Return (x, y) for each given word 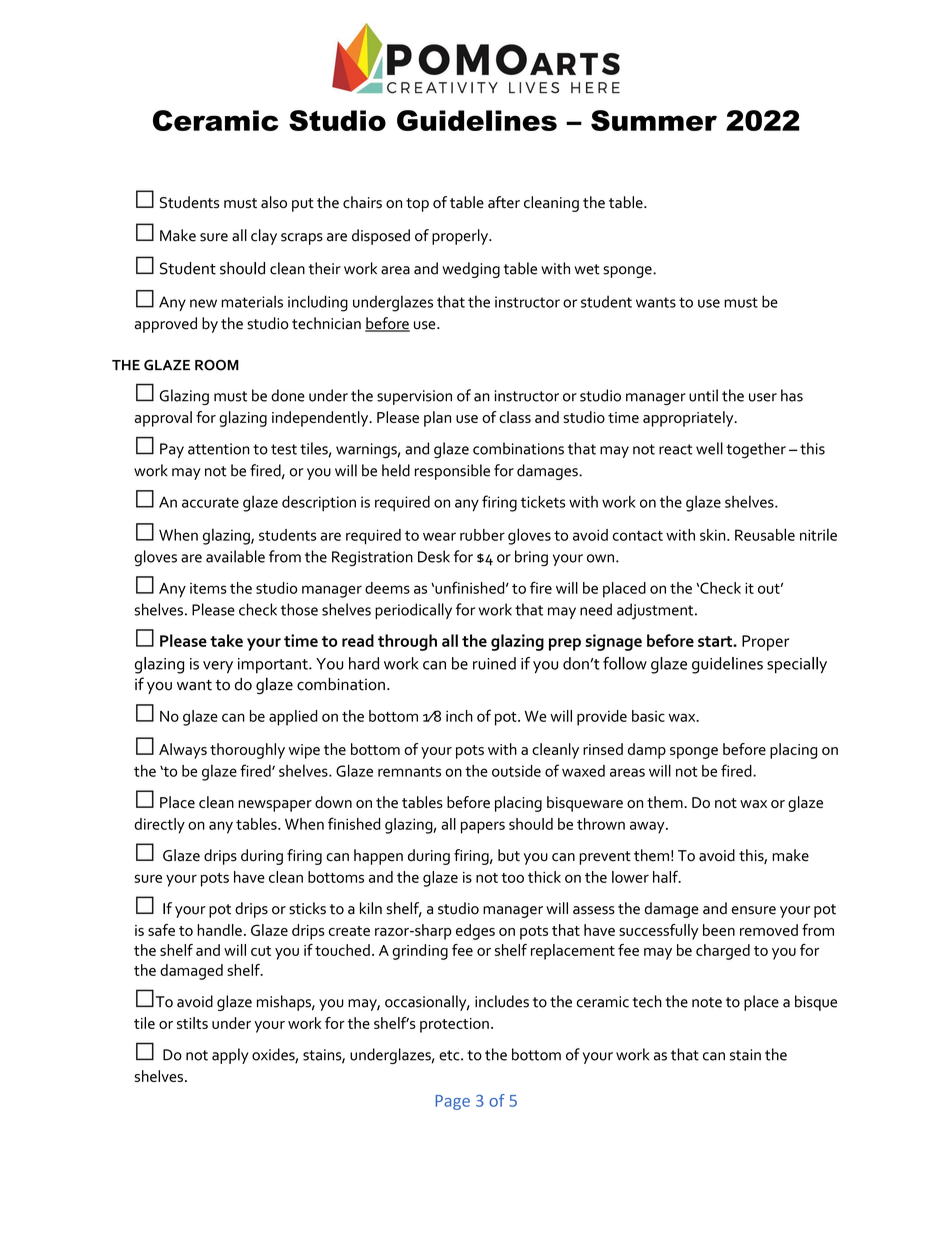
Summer (654, 120)
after (504, 202)
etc (450, 1055)
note (707, 1002)
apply (230, 1056)
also (274, 202)
